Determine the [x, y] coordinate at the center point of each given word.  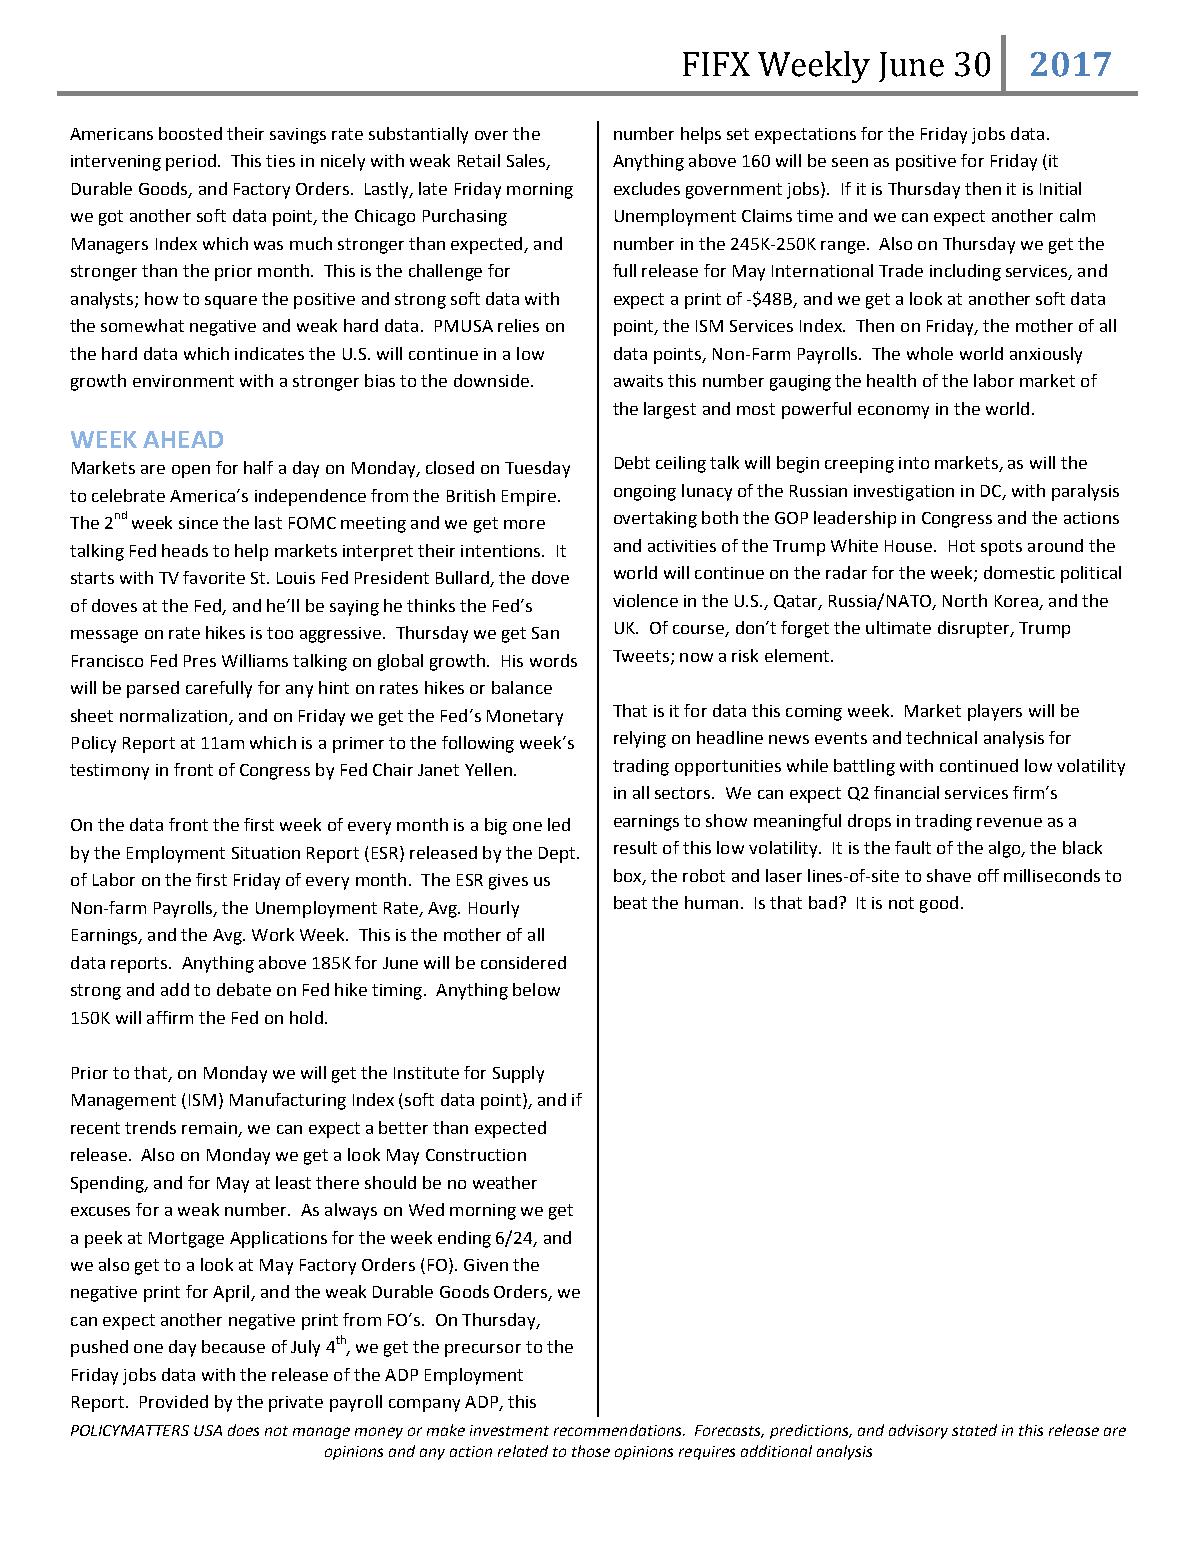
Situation [266, 853]
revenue [1009, 822]
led [559, 824]
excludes [647, 188]
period [191, 162]
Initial [1060, 188]
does [243, 1430]
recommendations [619, 1430]
